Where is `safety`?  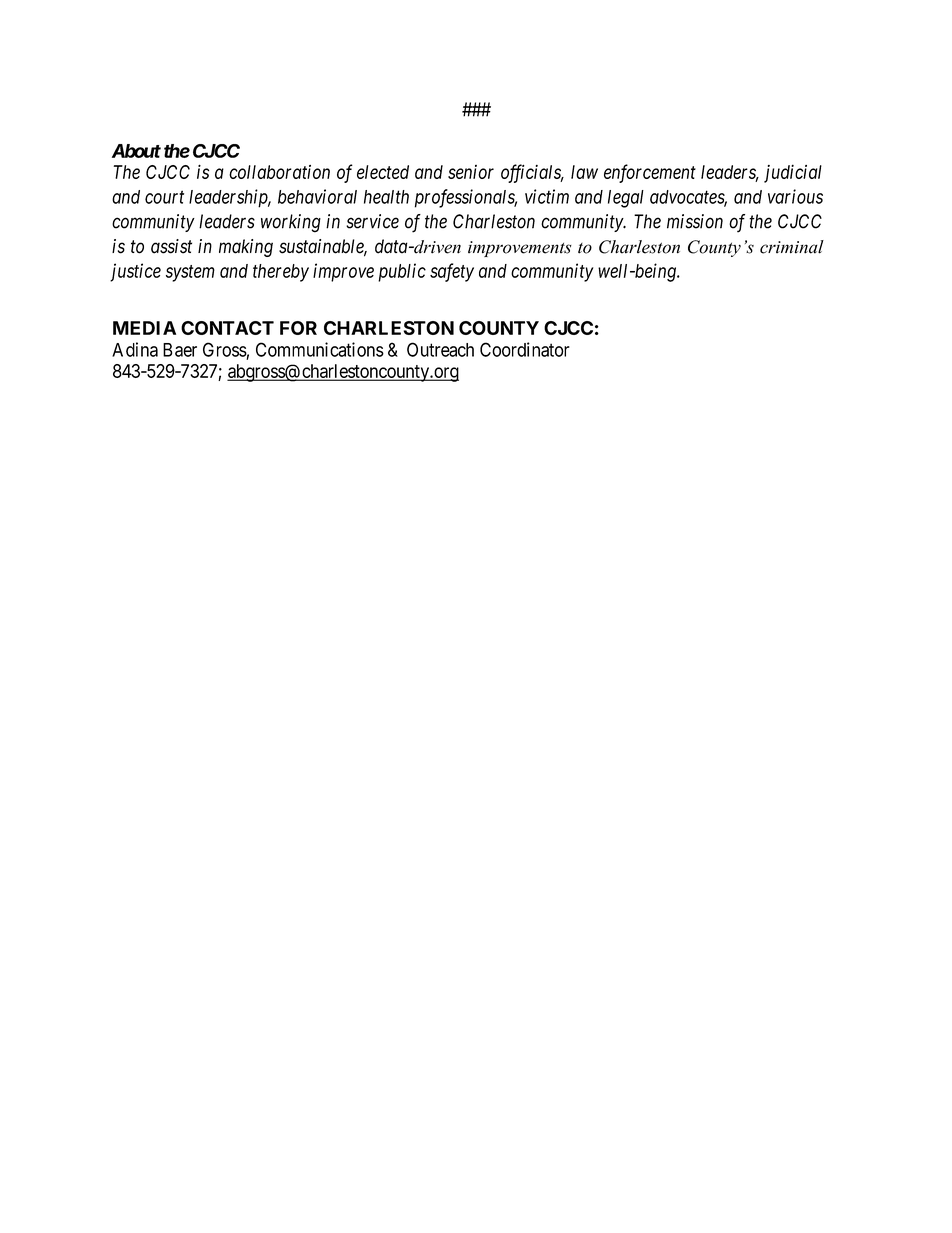
safety is located at coordinates (452, 272).
